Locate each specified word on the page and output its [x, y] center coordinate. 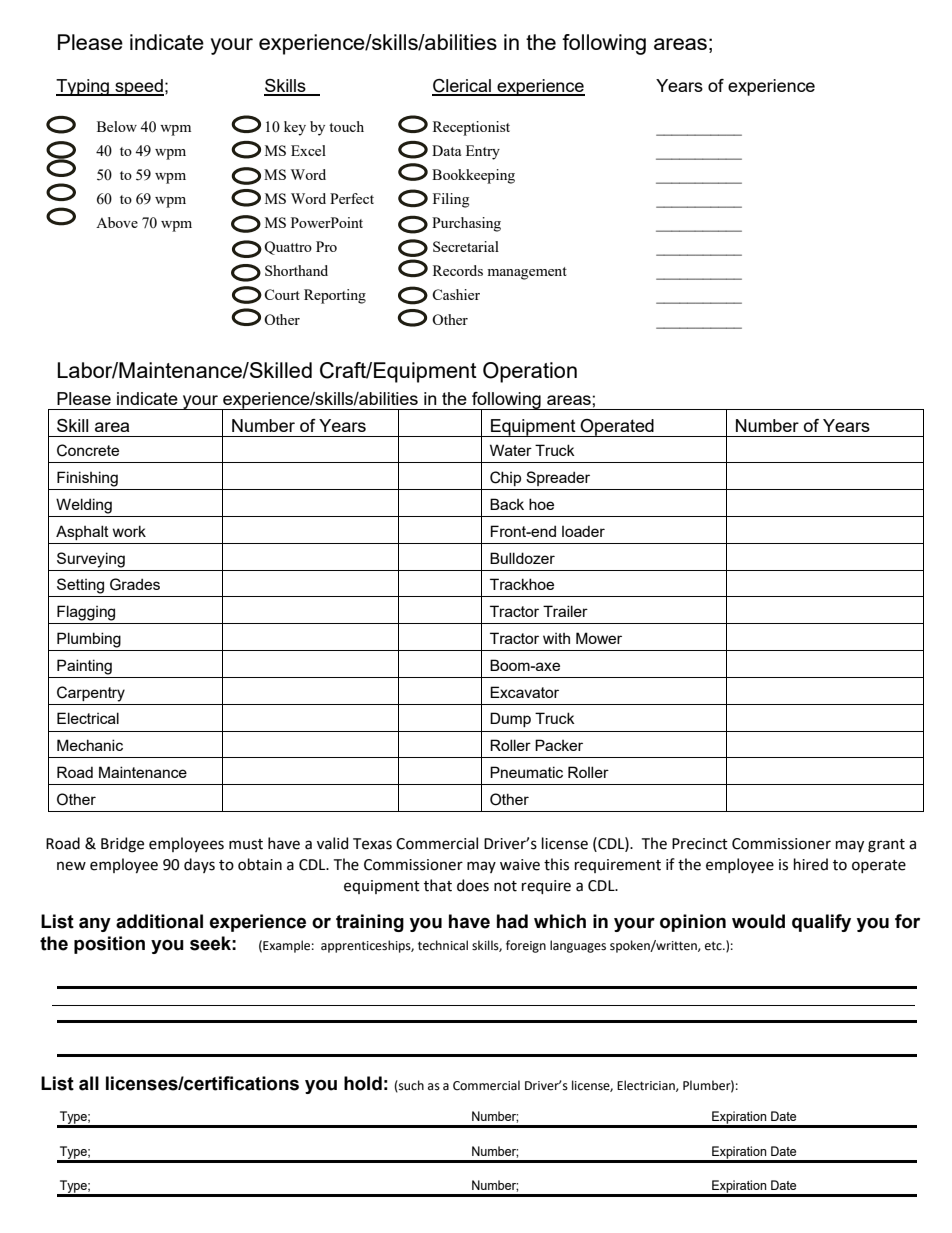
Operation [530, 372]
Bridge [122, 845]
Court [282, 294]
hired [811, 864]
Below [117, 126]
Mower [599, 638]
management [527, 273]
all [89, 1083]
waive [520, 865]
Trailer [565, 611]
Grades [135, 584]
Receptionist [471, 128]
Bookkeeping [473, 176]
